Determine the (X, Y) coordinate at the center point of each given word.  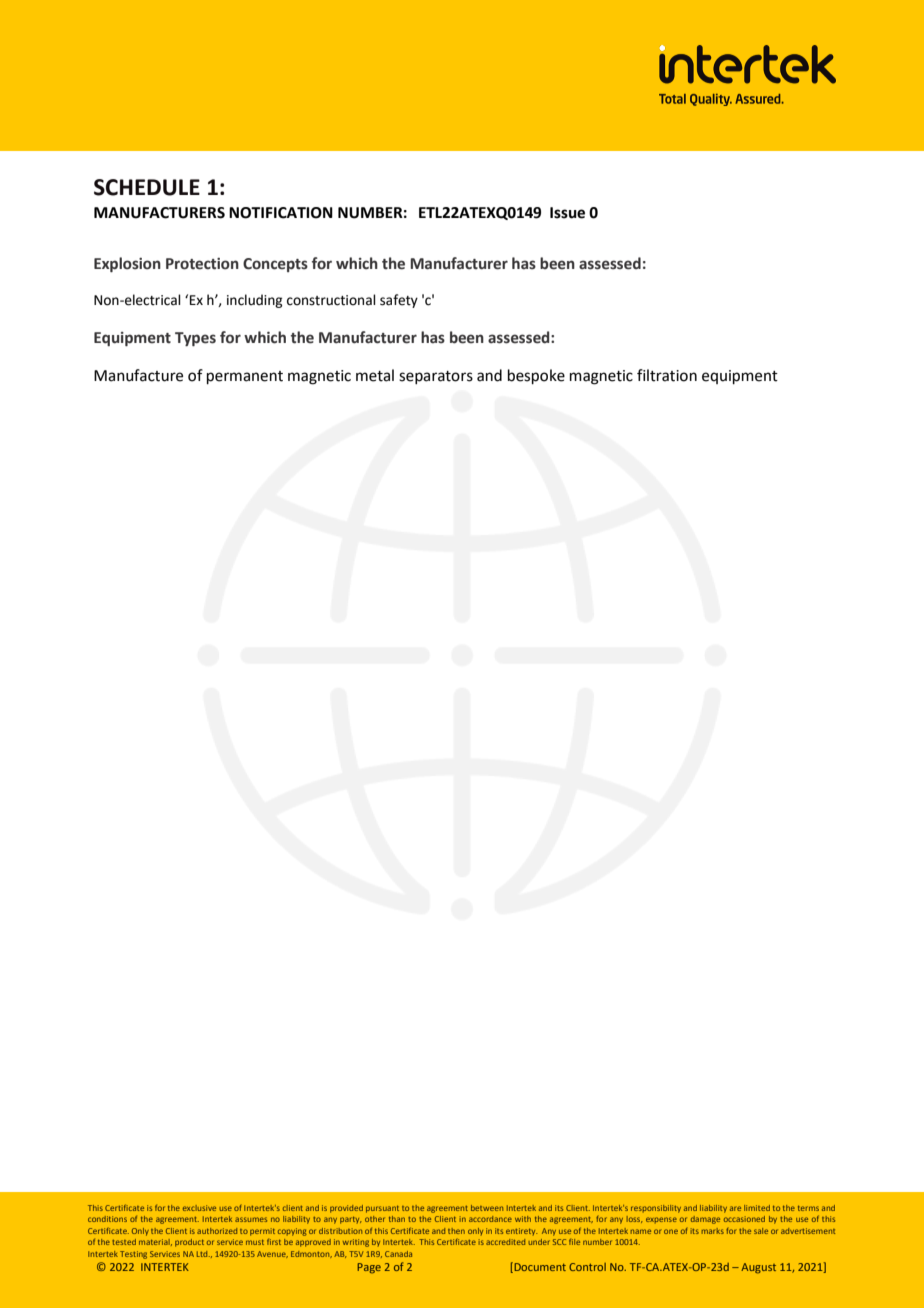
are (735, 1208)
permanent (245, 377)
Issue (567, 213)
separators (436, 377)
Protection (202, 264)
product (189, 1243)
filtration (667, 375)
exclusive (199, 1208)
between (487, 1208)
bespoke (536, 376)
